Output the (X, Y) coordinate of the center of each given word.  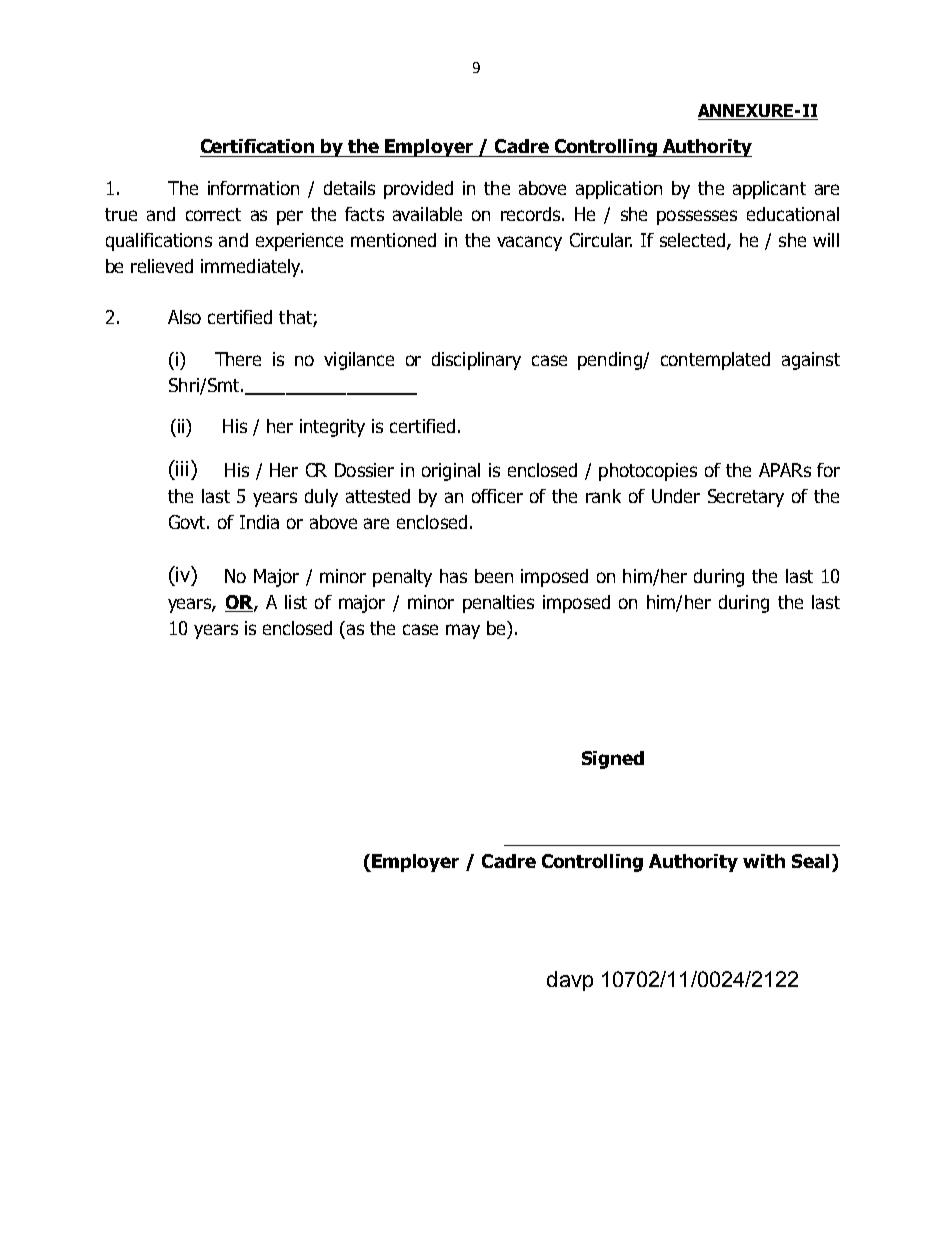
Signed (613, 760)
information (253, 188)
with (764, 861)
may (463, 631)
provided (418, 190)
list (296, 602)
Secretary (746, 498)
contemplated (715, 361)
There (238, 359)
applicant (769, 190)
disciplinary (476, 361)
